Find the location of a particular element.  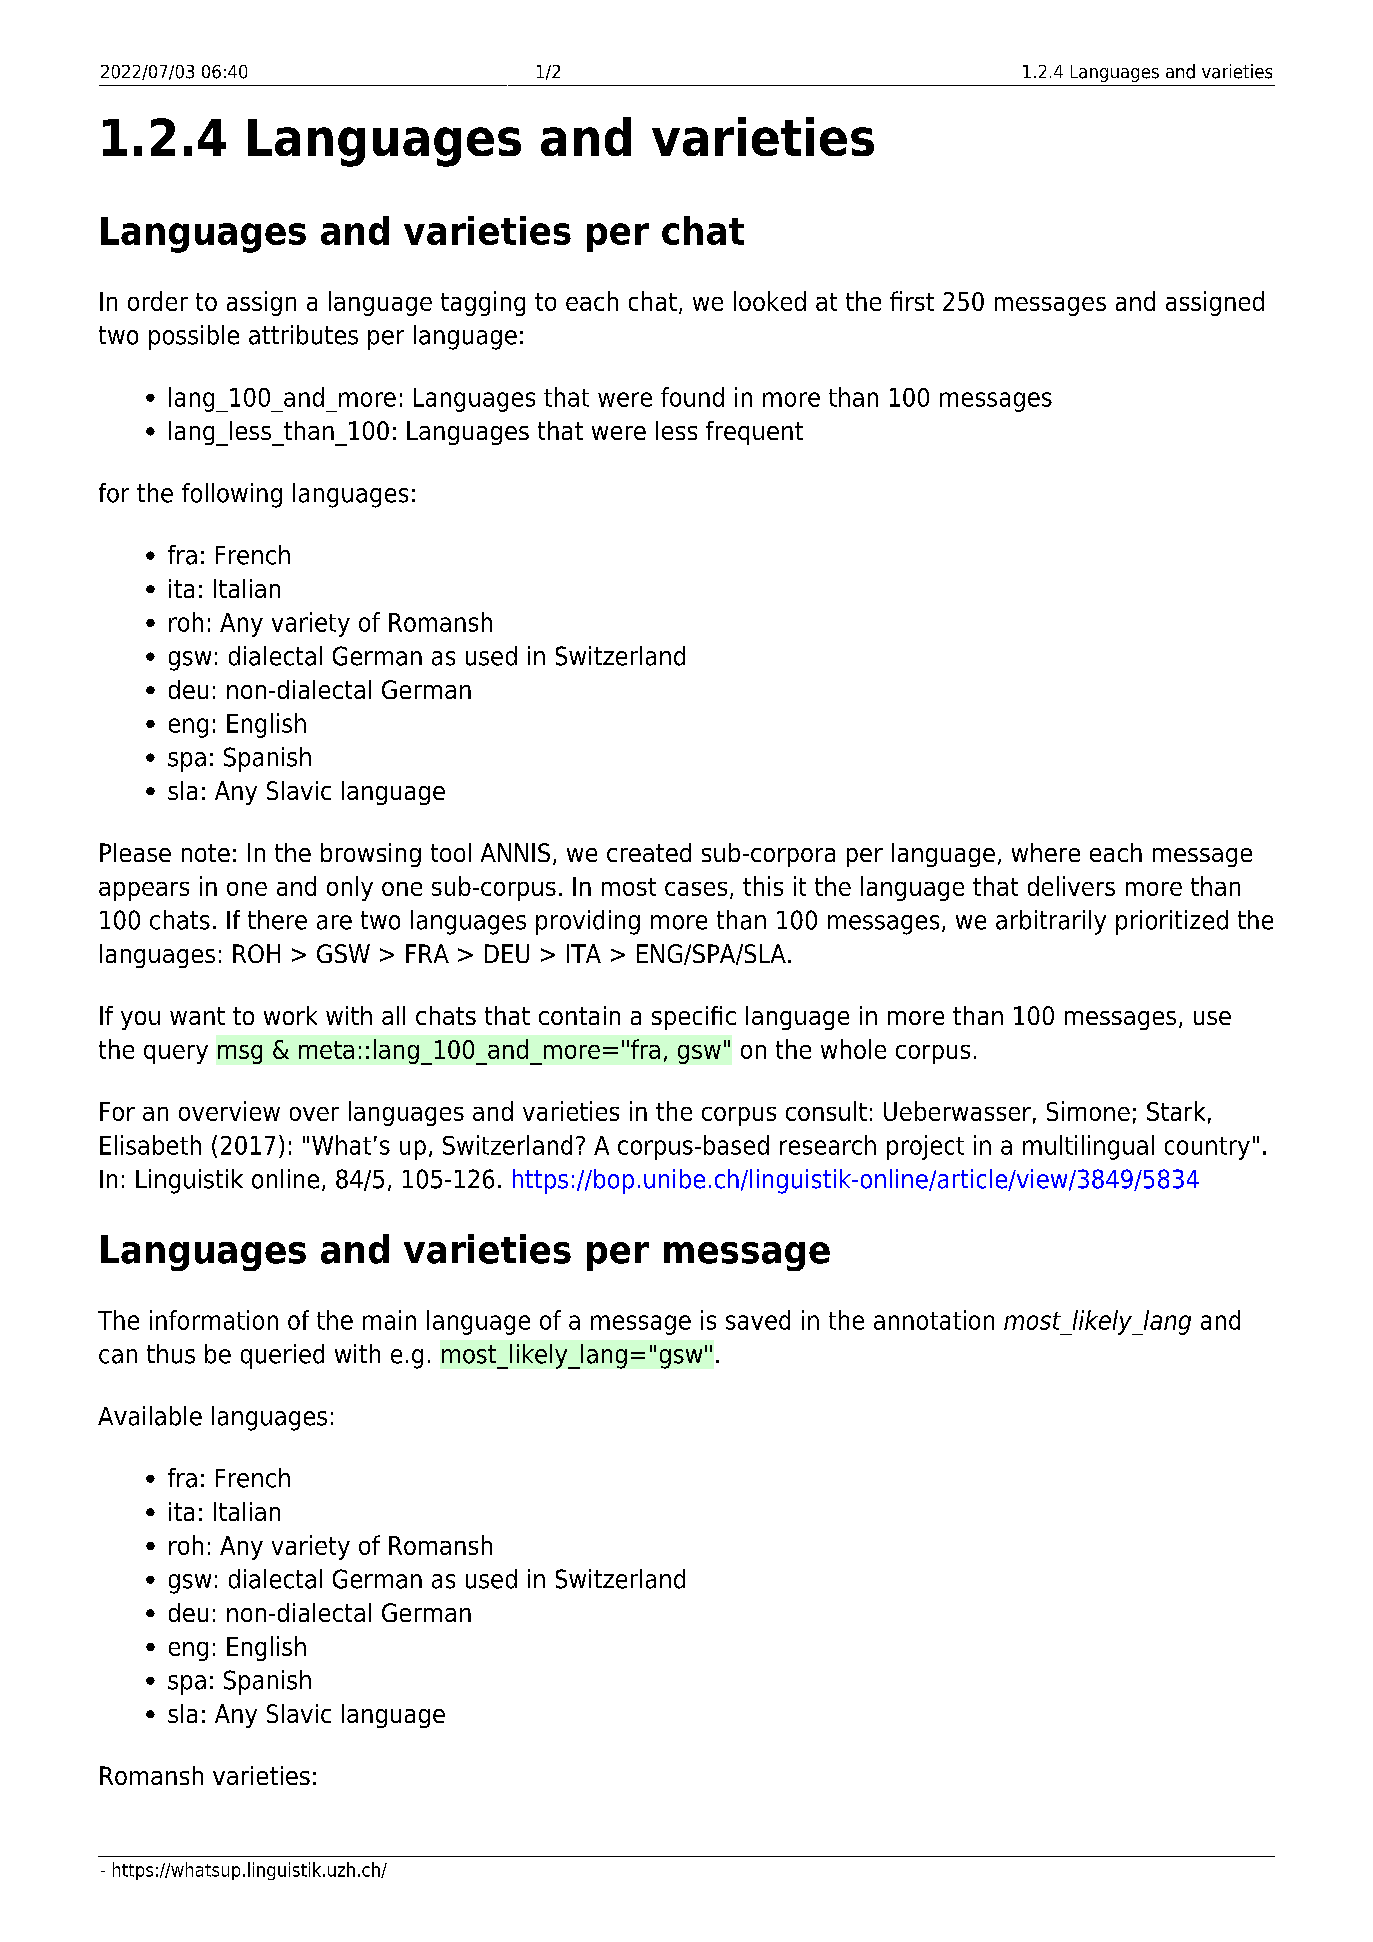

created is located at coordinates (649, 852).
